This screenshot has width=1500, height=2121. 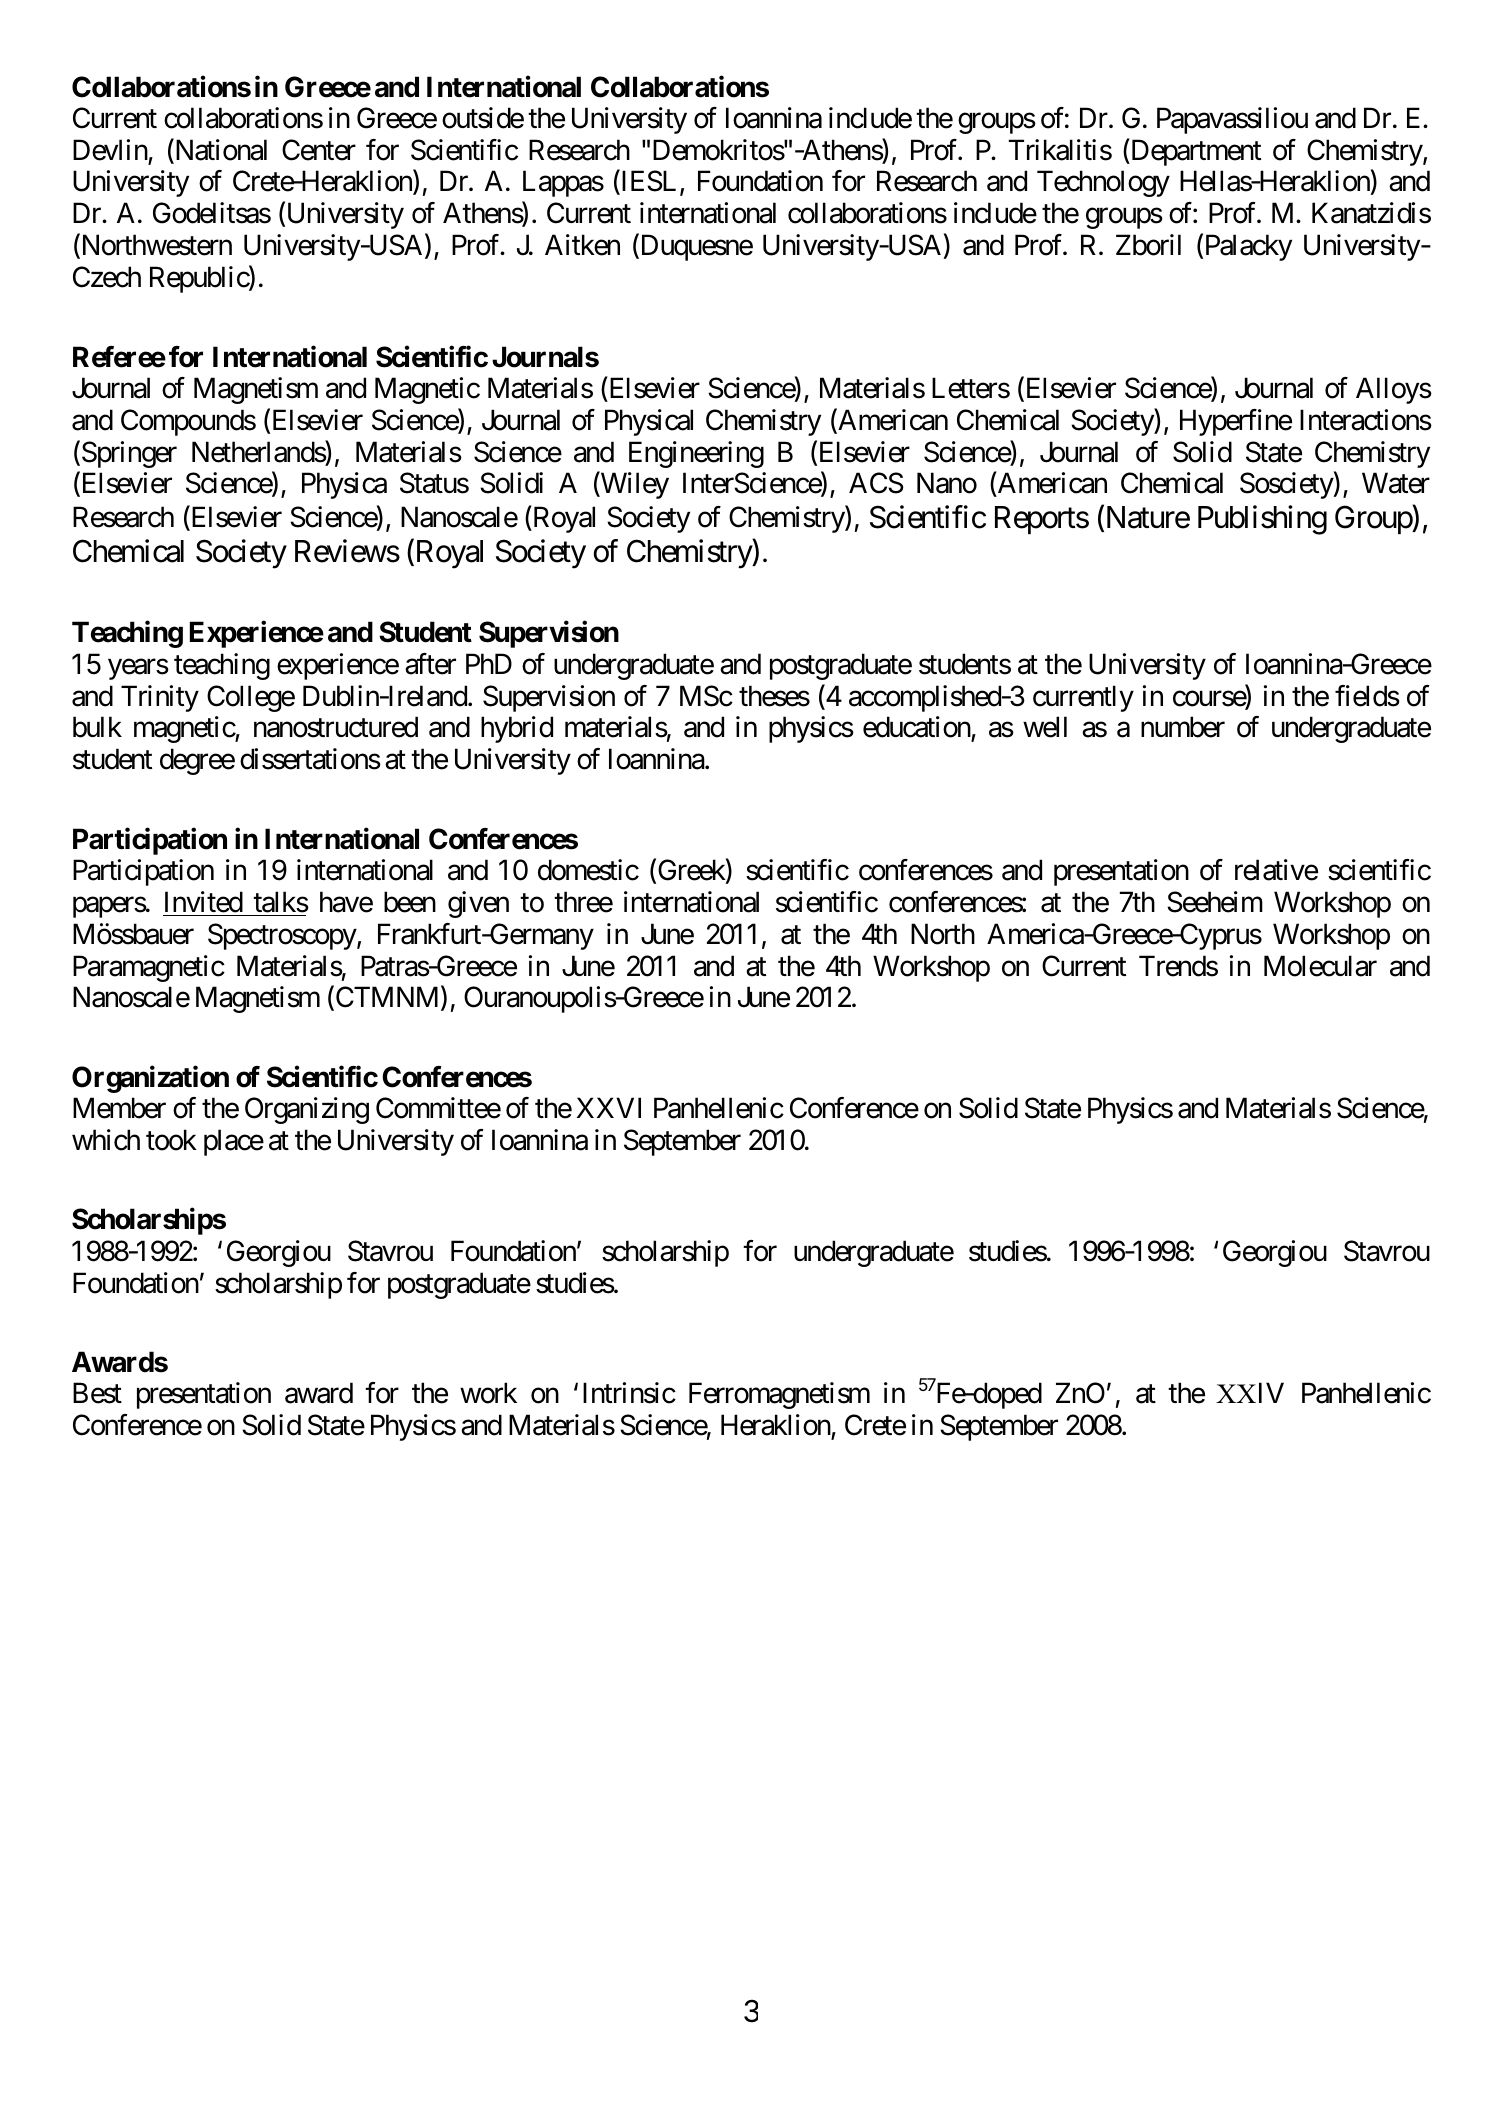 I want to click on XXVI, so click(x=609, y=1108).
